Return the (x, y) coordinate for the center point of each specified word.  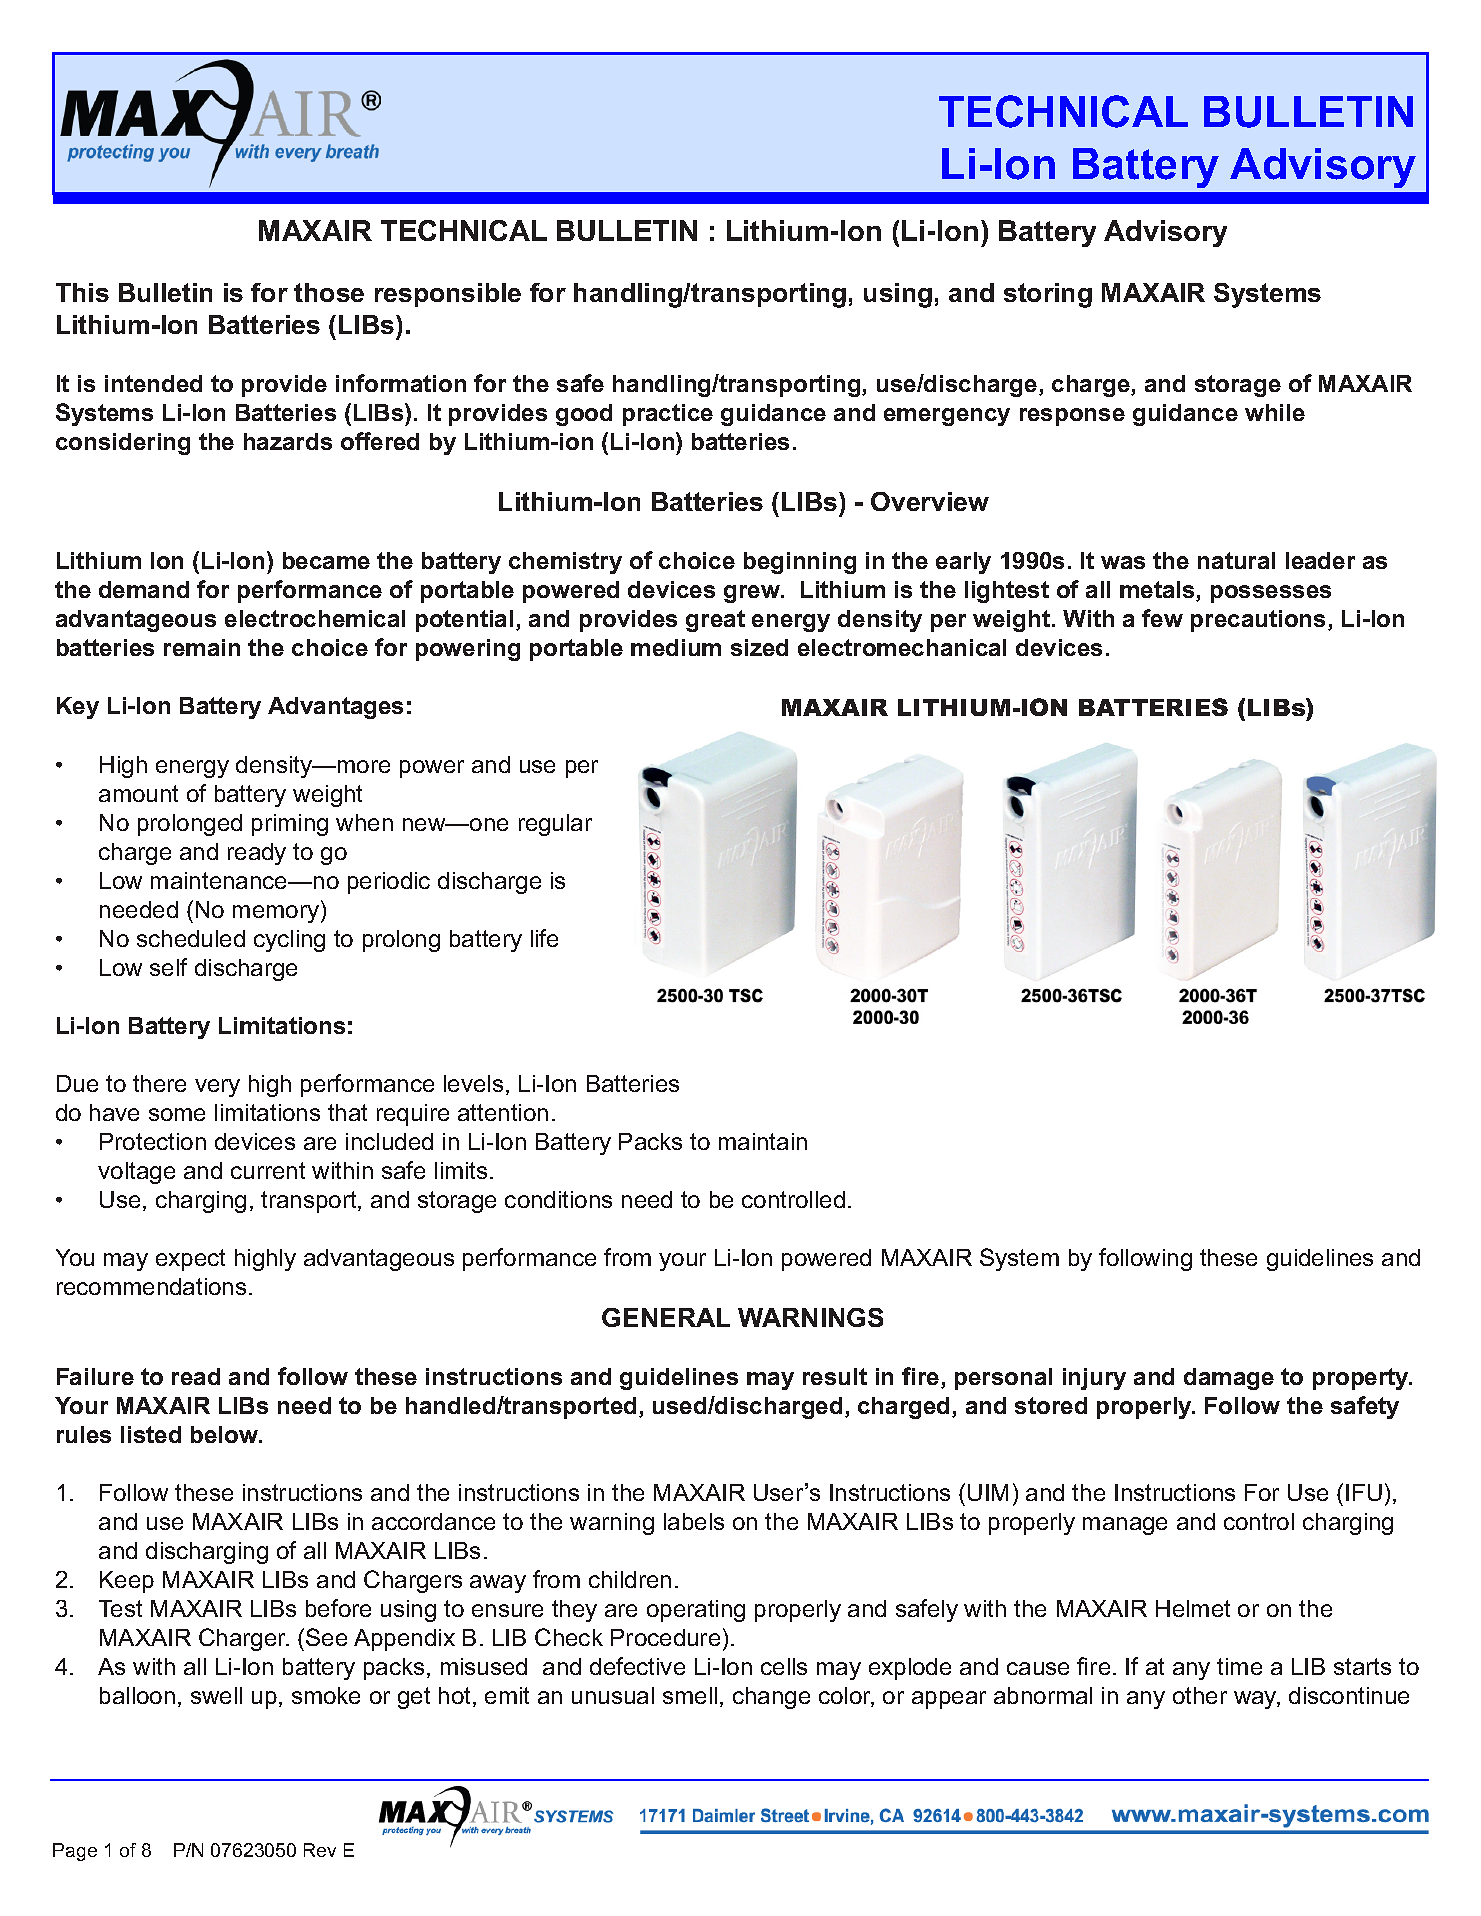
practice (668, 415)
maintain (763, 1141)
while (1275, 412)
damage (1229, 1379)
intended (153, 383)
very (217, 1088)
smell (690, 1695)
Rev (320, 1850)
